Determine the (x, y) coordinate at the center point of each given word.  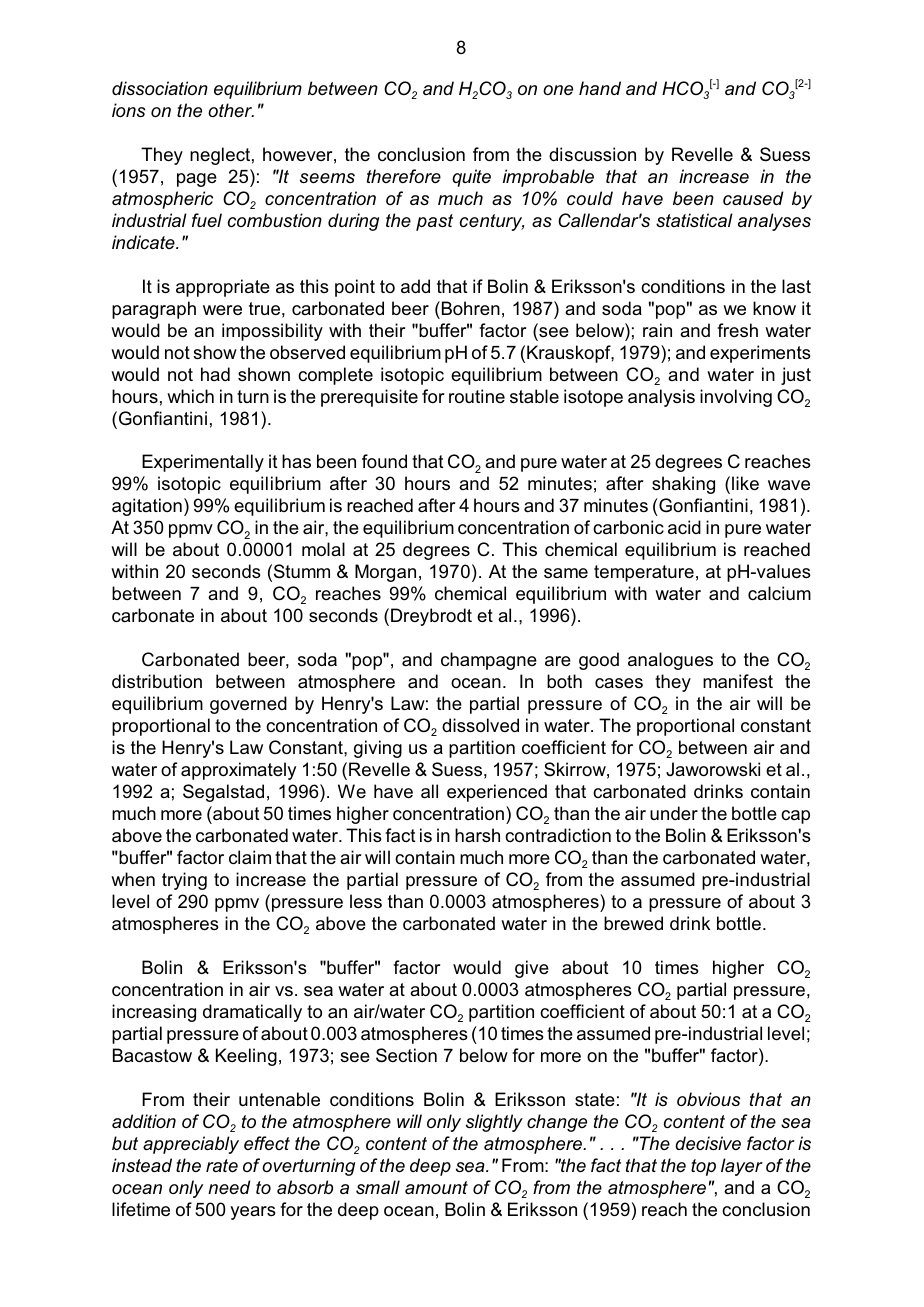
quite (471, 178)
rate (222, 1166)
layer (742, 1167)
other (231, 110)
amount (436, 1187)
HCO (683, 89)
